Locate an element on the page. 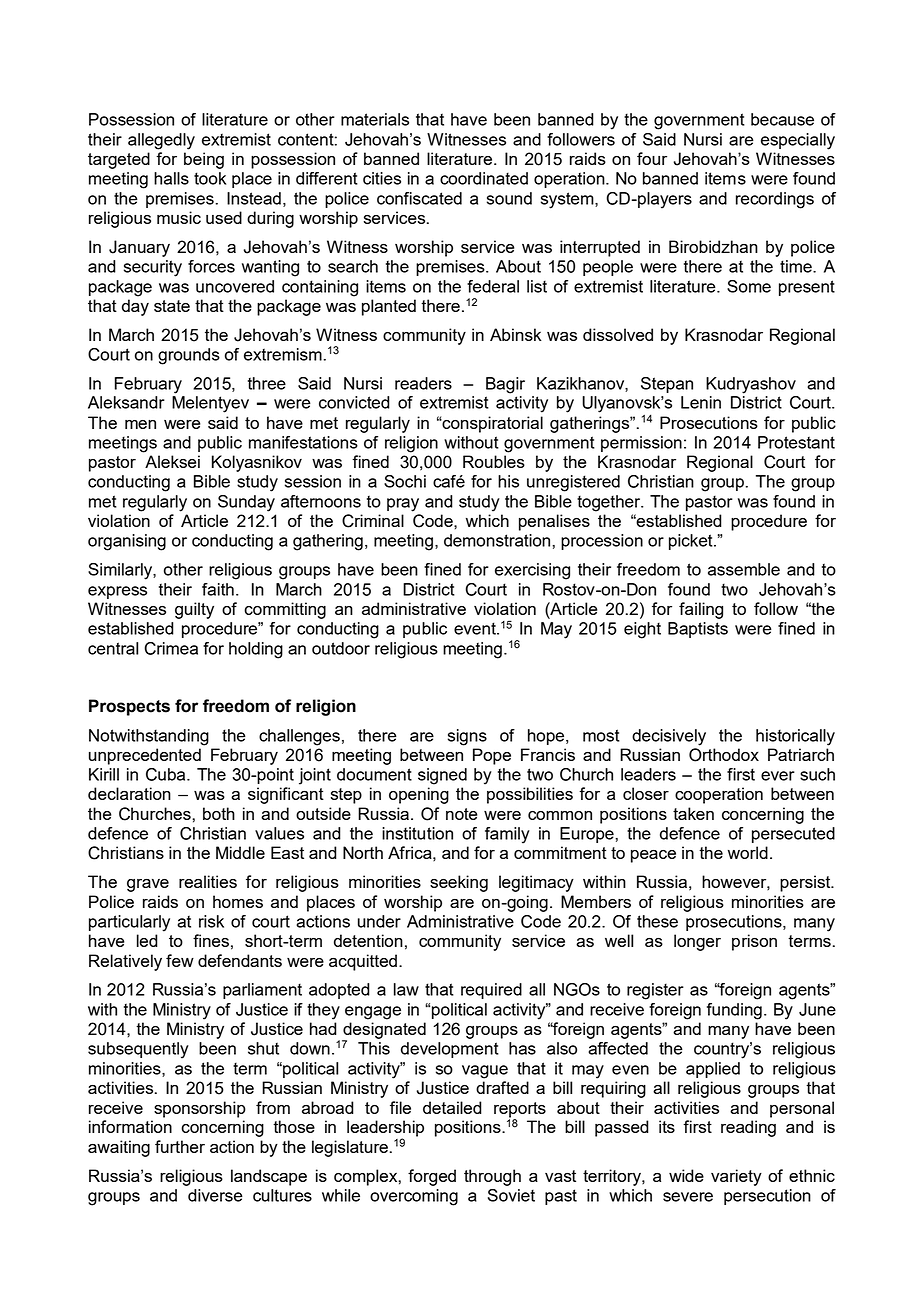 The width and height of the document is (924, 1308). forged is located at coordinates (432, 1177).
